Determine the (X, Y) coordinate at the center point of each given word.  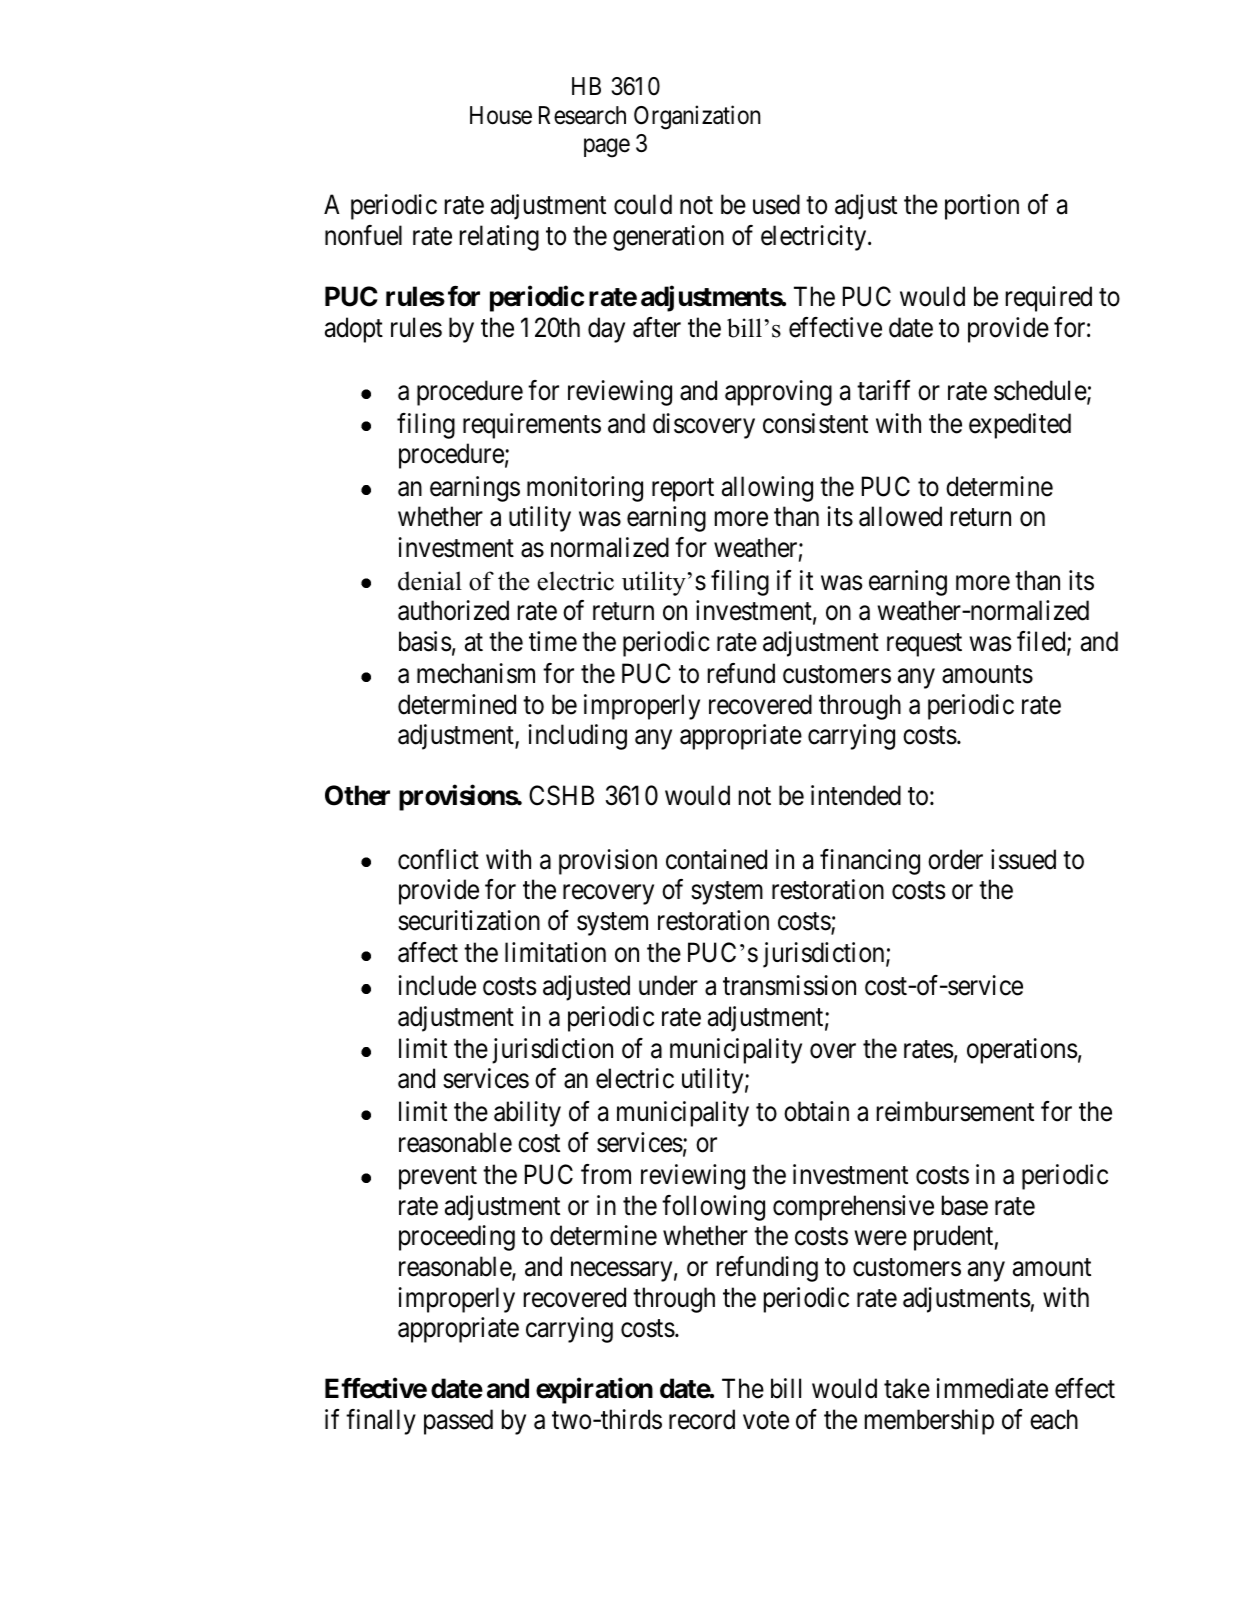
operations (1022, 1051)
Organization (697, 117)
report (683, 490)
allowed (900, 516)
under (668, 985)
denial (430, 581)
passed (458, 1422)
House (501, 115)
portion (982, 207)
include (437, 985)
